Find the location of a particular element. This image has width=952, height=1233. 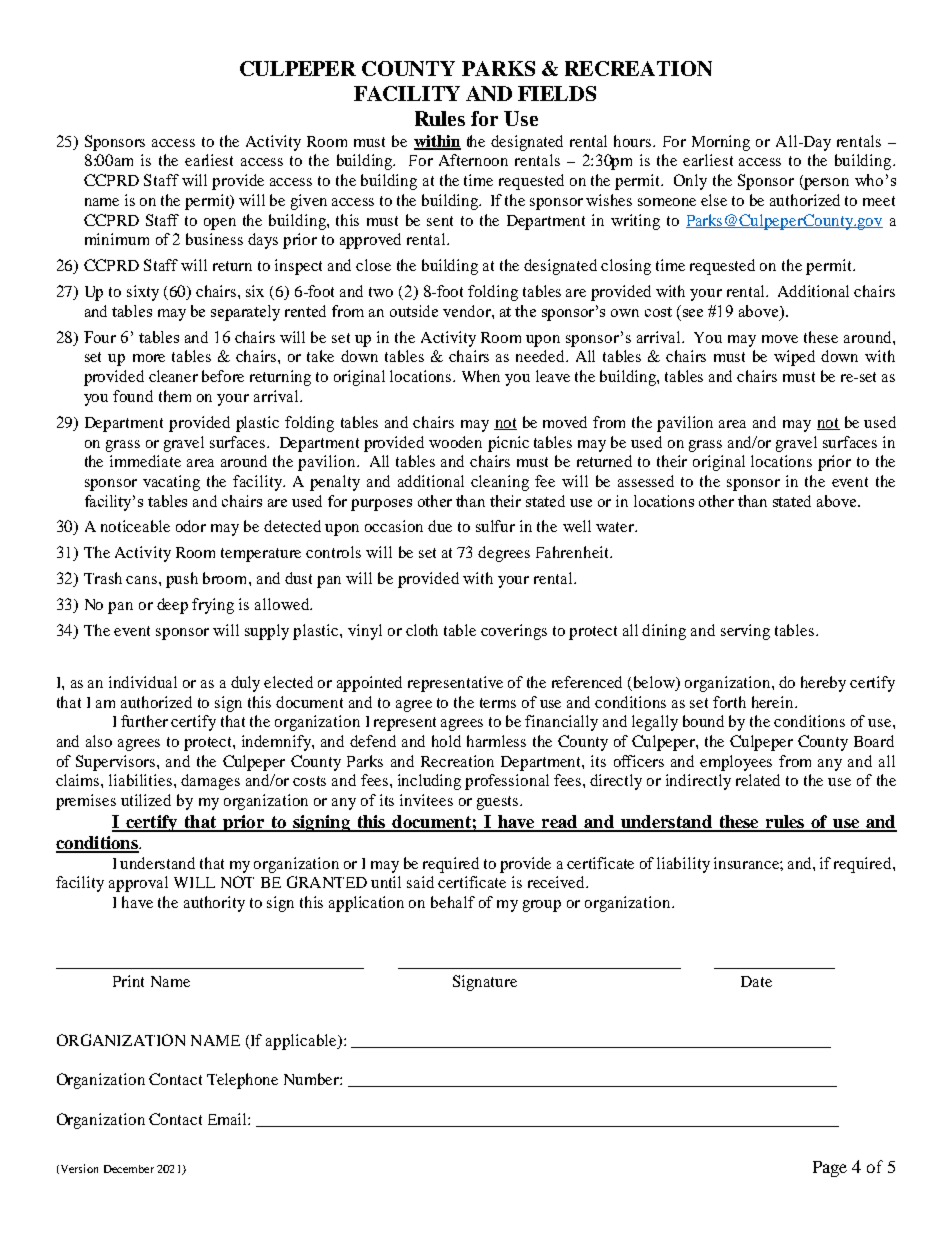

December is located at coordinates (129, 1169).
